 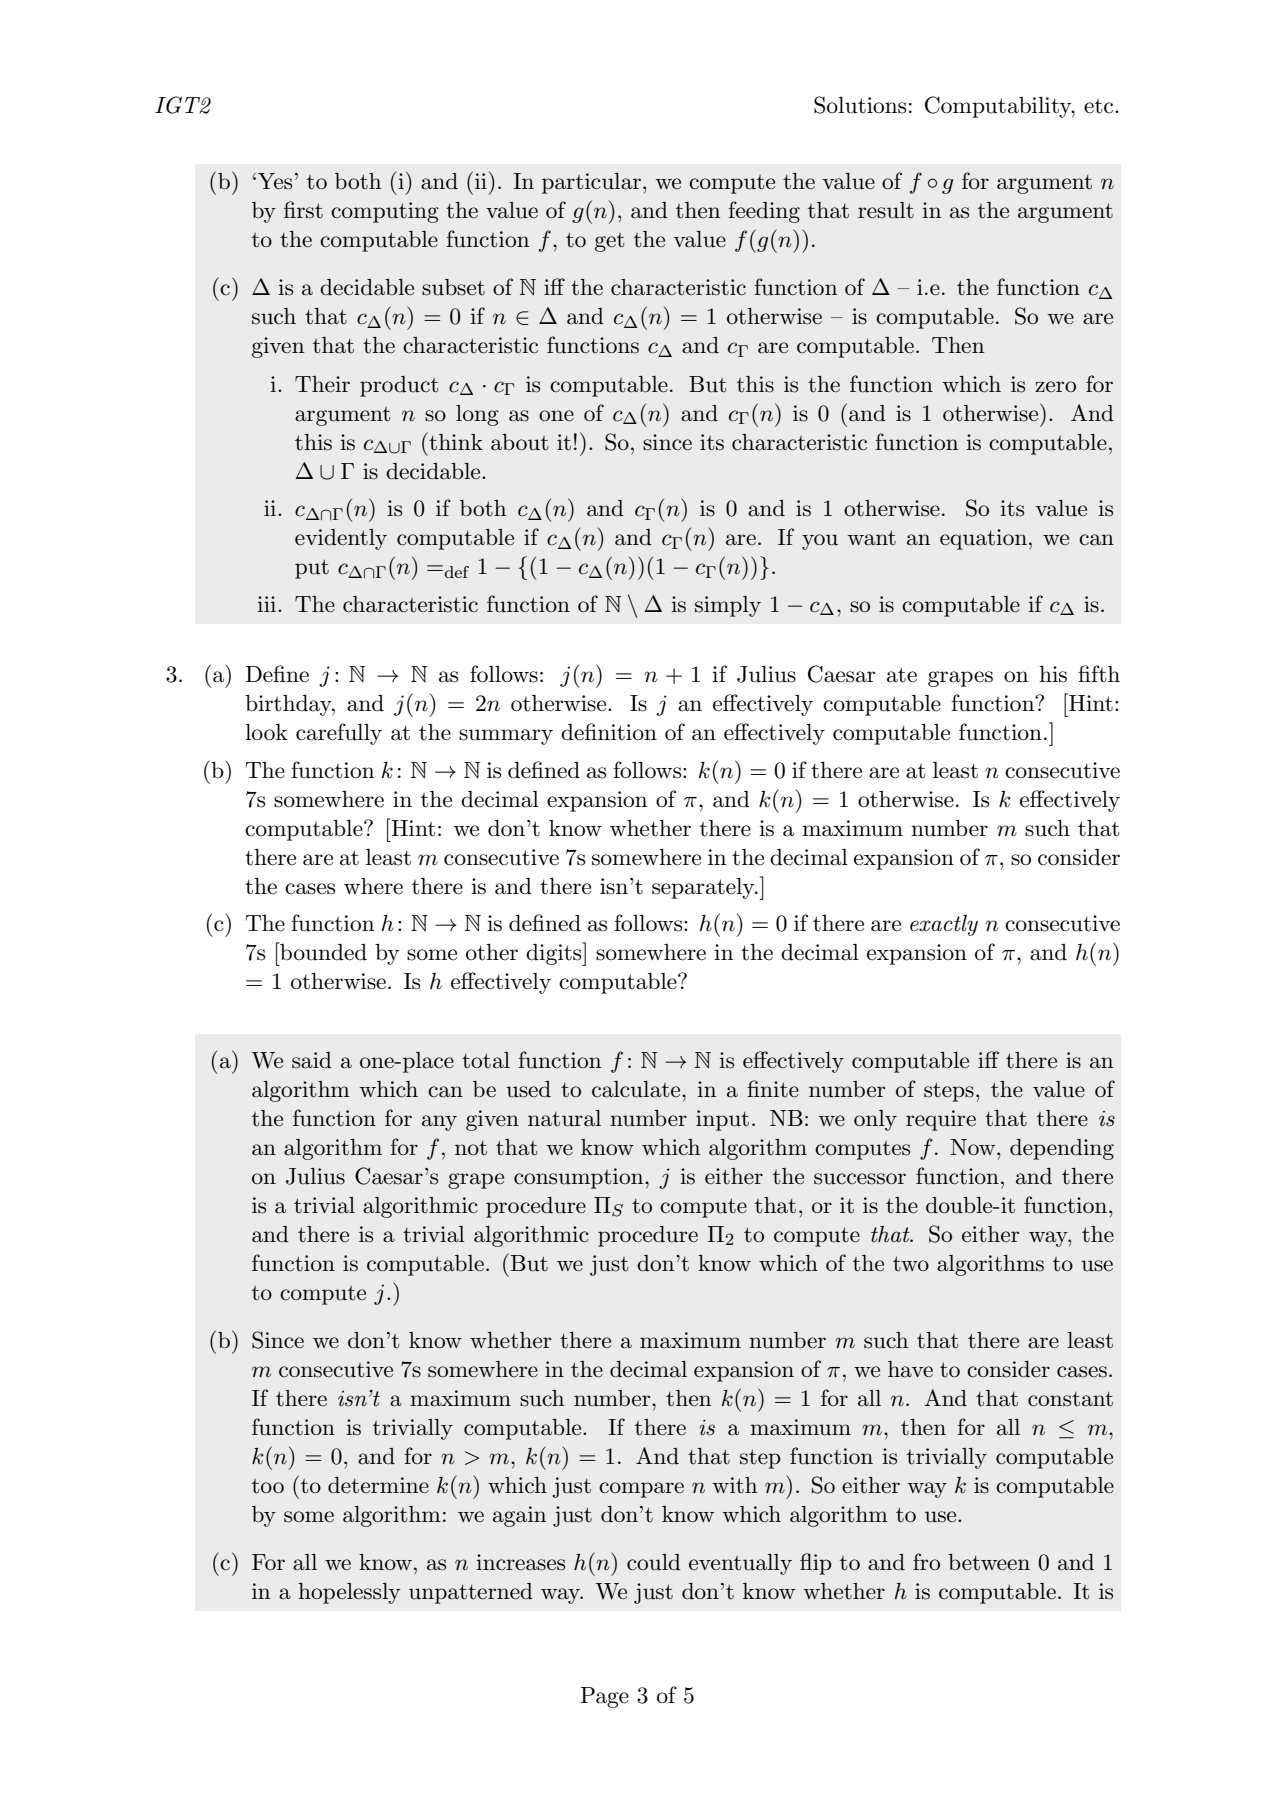 I want to click on input, so click(x=722, y=1120).
